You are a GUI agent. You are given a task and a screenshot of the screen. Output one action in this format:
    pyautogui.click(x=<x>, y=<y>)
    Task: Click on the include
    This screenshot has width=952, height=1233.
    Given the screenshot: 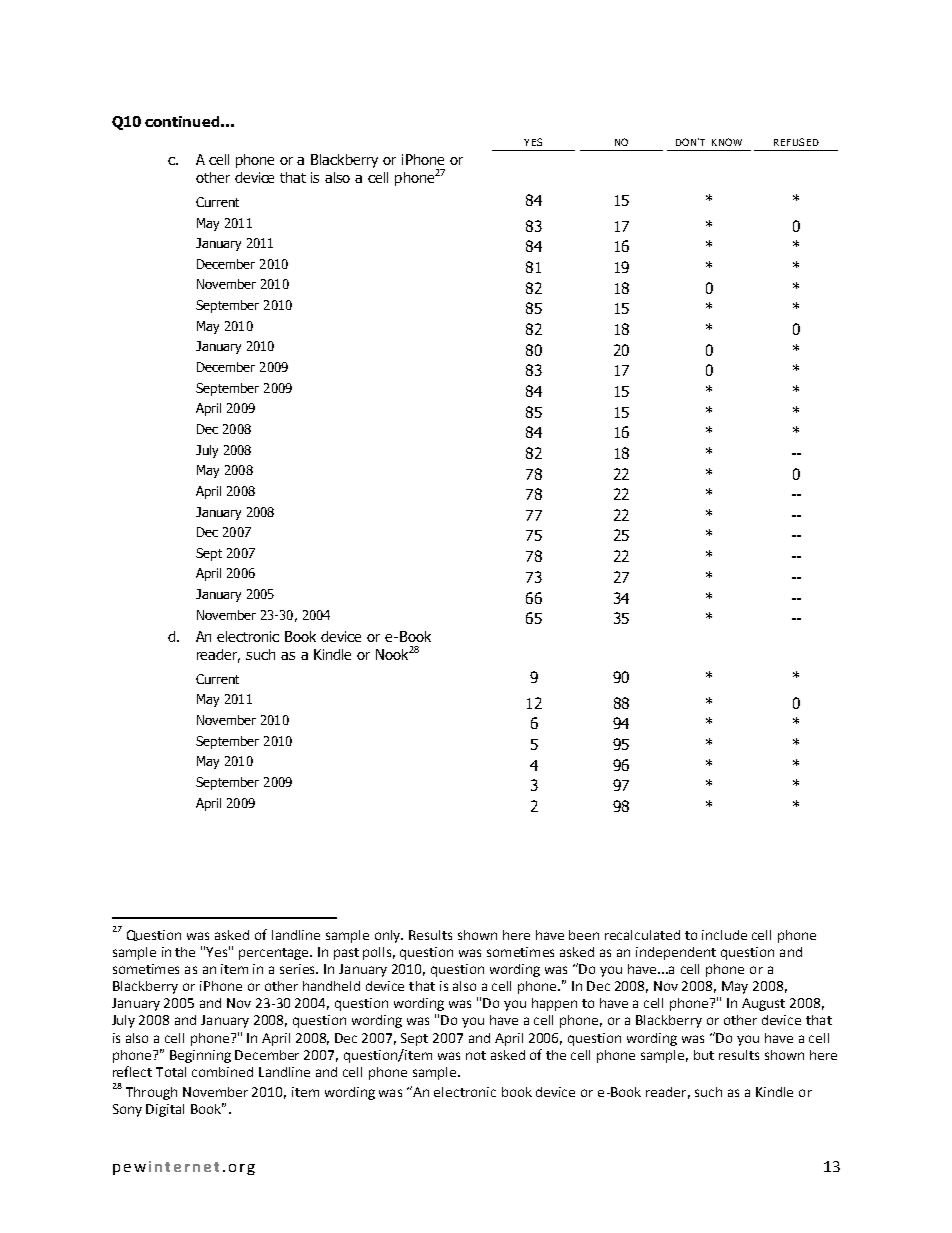 What is the action you would take?
    pyautogui.click(x=724, y=935)
